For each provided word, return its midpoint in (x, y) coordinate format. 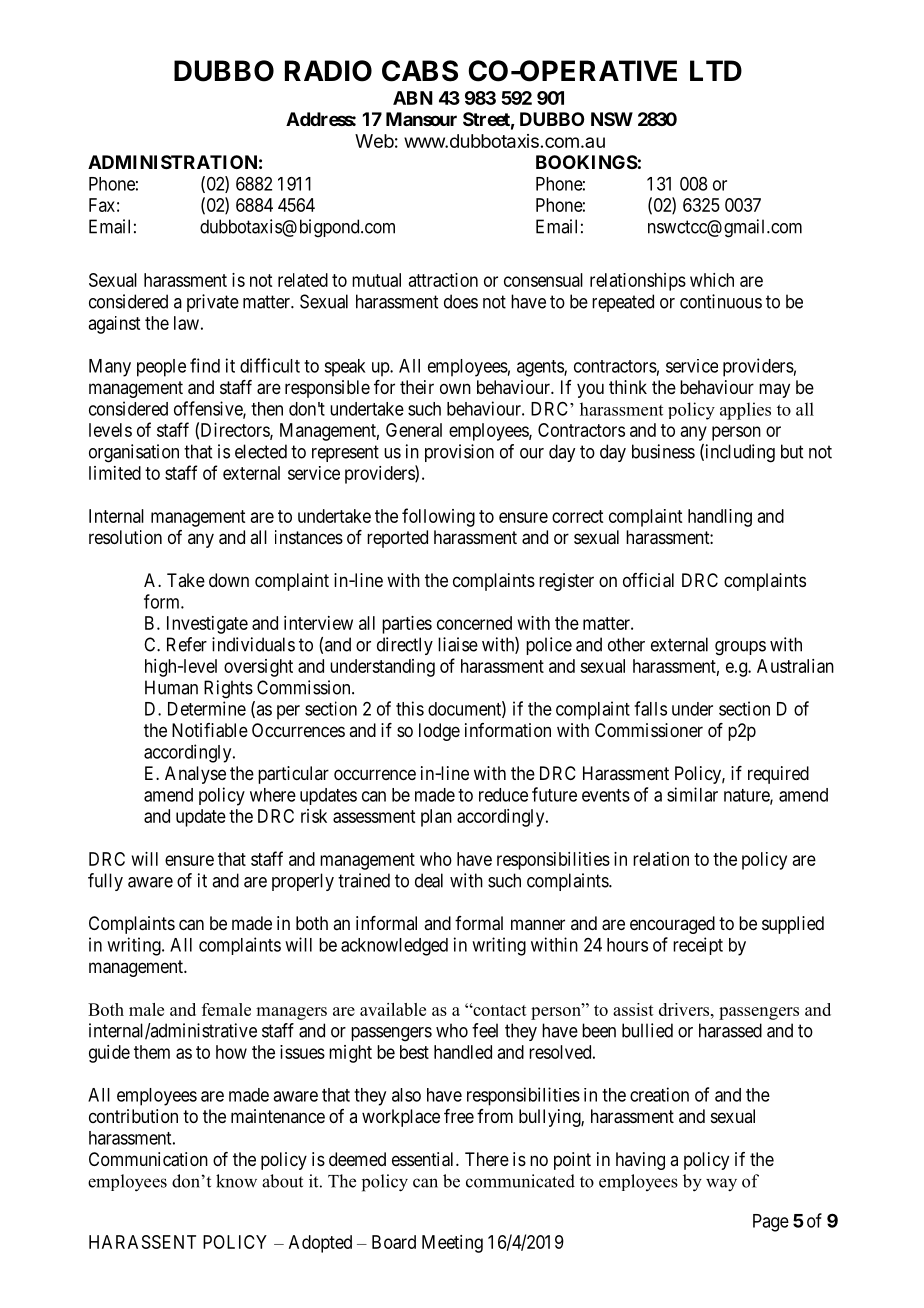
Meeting (452, 1244)
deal (429, 880)
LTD (716, 70)
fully (105, 882)
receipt (698, 946)
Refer (187, 644)
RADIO (328, 71)
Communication (148, 1159)
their (417, 387)
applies (745, 411)
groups (740, 648)
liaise (458, 644)
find (205, 365)
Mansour (421, 119)
